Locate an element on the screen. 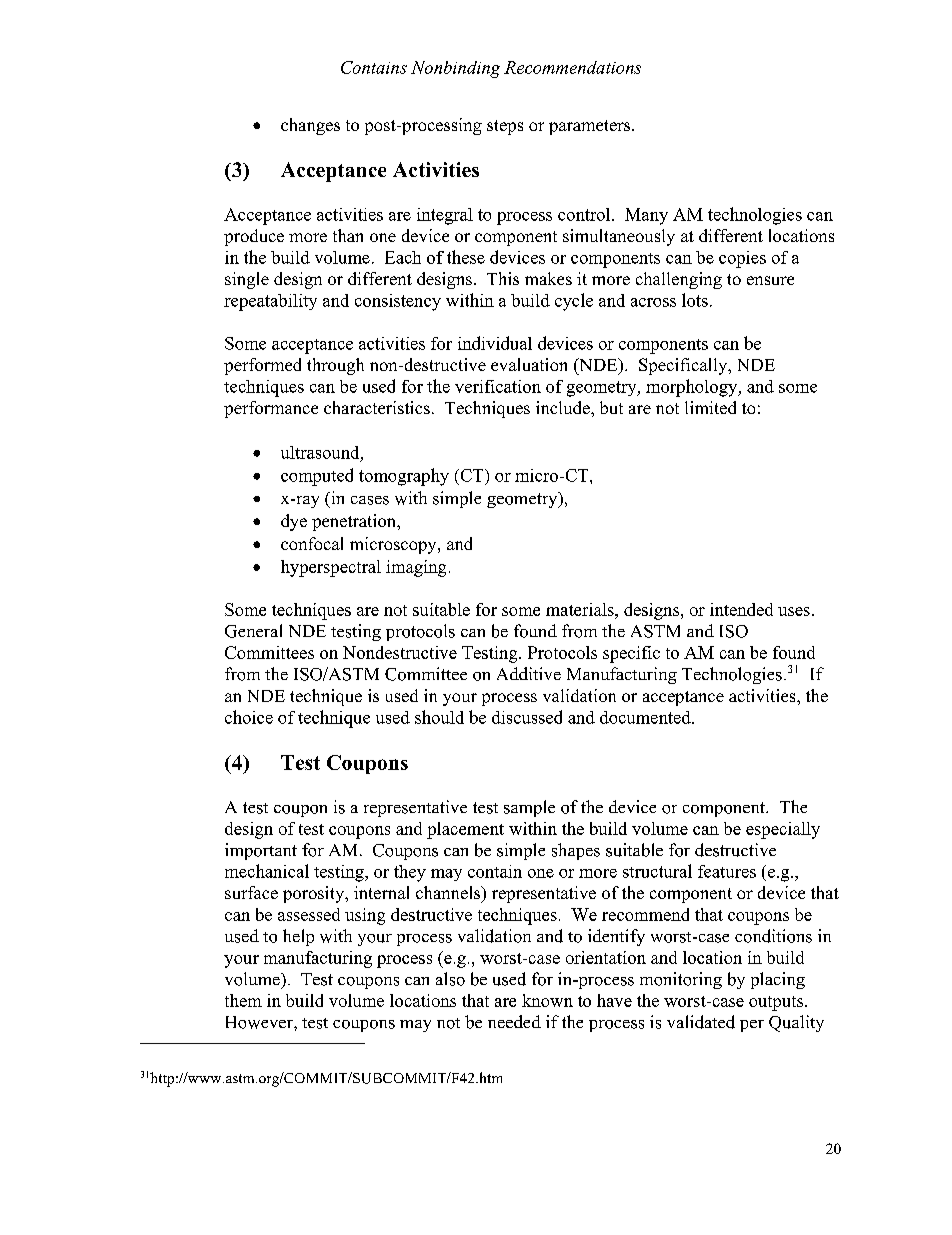 This screenshot has height=1235, width=952. changes is located at coordinates (310, 126).
